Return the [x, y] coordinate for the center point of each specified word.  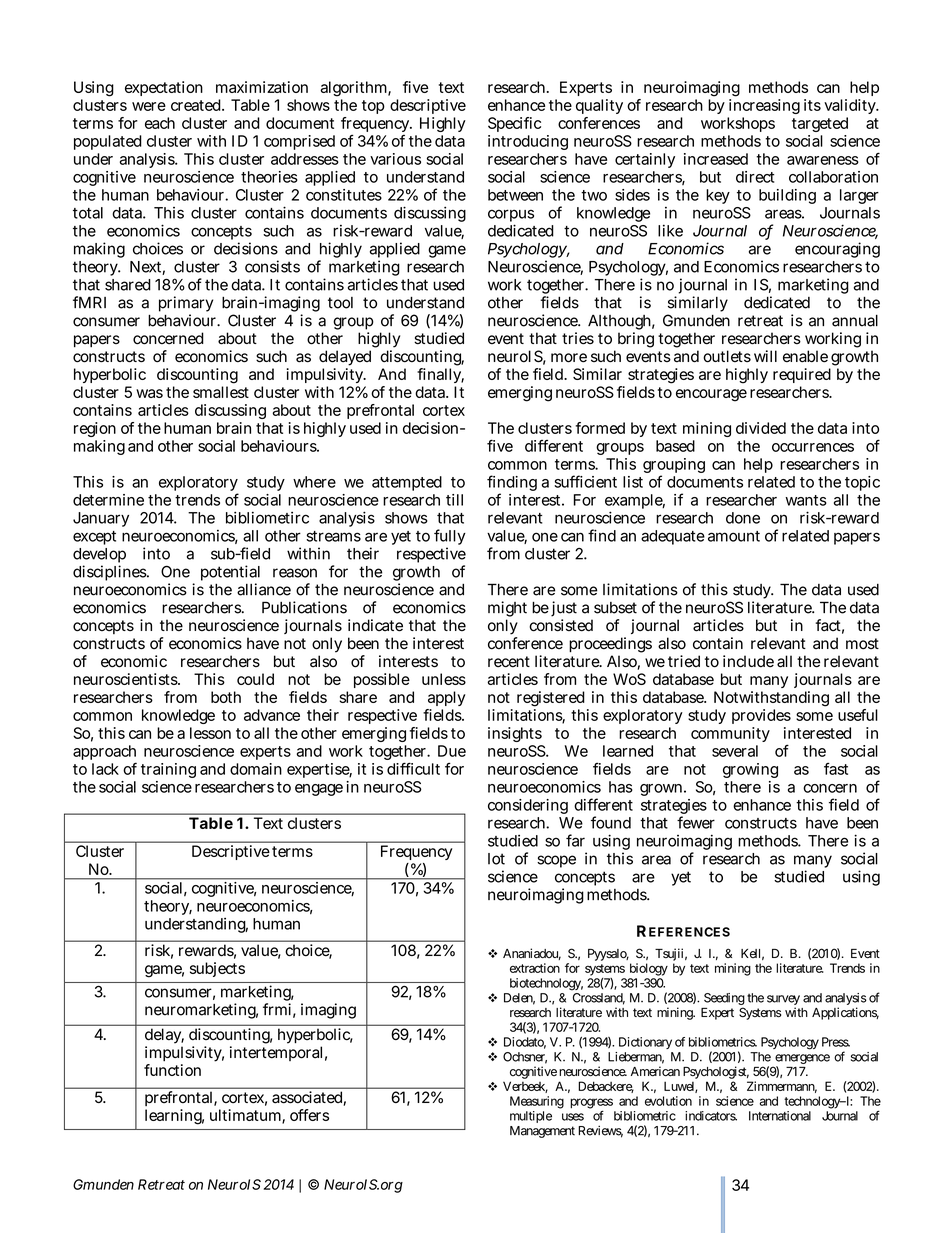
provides [761, 716]
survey [783, 1000]
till [454, 500]
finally [440, 375]
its [812, 105]
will [765, 356]
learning [174, 1117]
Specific [514, 124]
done [743, 518]
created [197, 105]
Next [147, 268]
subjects [217, 969]
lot [496, 859]
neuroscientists [127, 679]
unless [444, 679]
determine [108, 500]
